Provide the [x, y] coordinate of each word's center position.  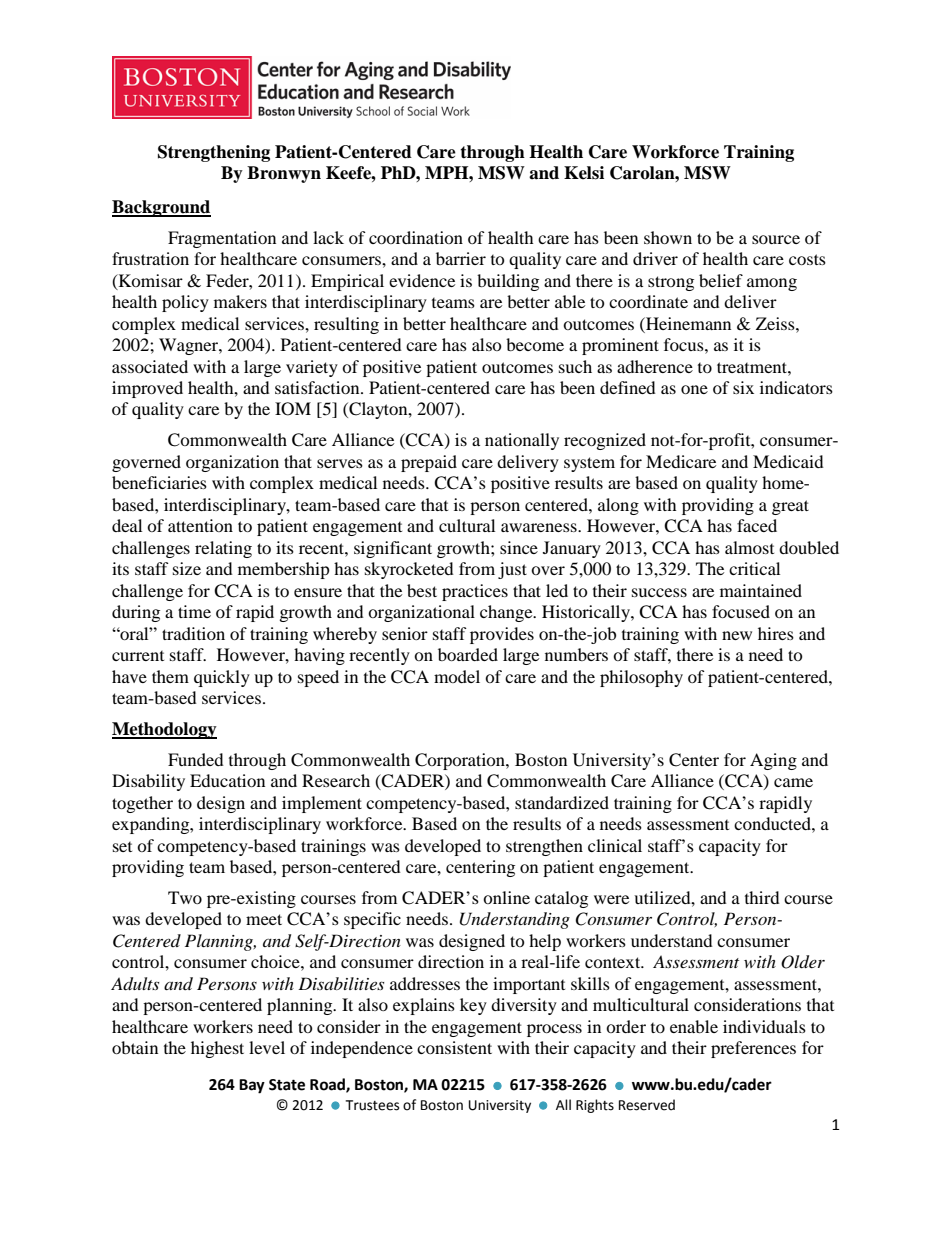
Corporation [461, 761]
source [776, 239]
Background [161, 208]
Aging [773, 761]
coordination [416, 237]
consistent [454, 1047]
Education [227, 780]
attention [200, 525]
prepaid [429, 463]
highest [217, 1049]
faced [757, 525]
